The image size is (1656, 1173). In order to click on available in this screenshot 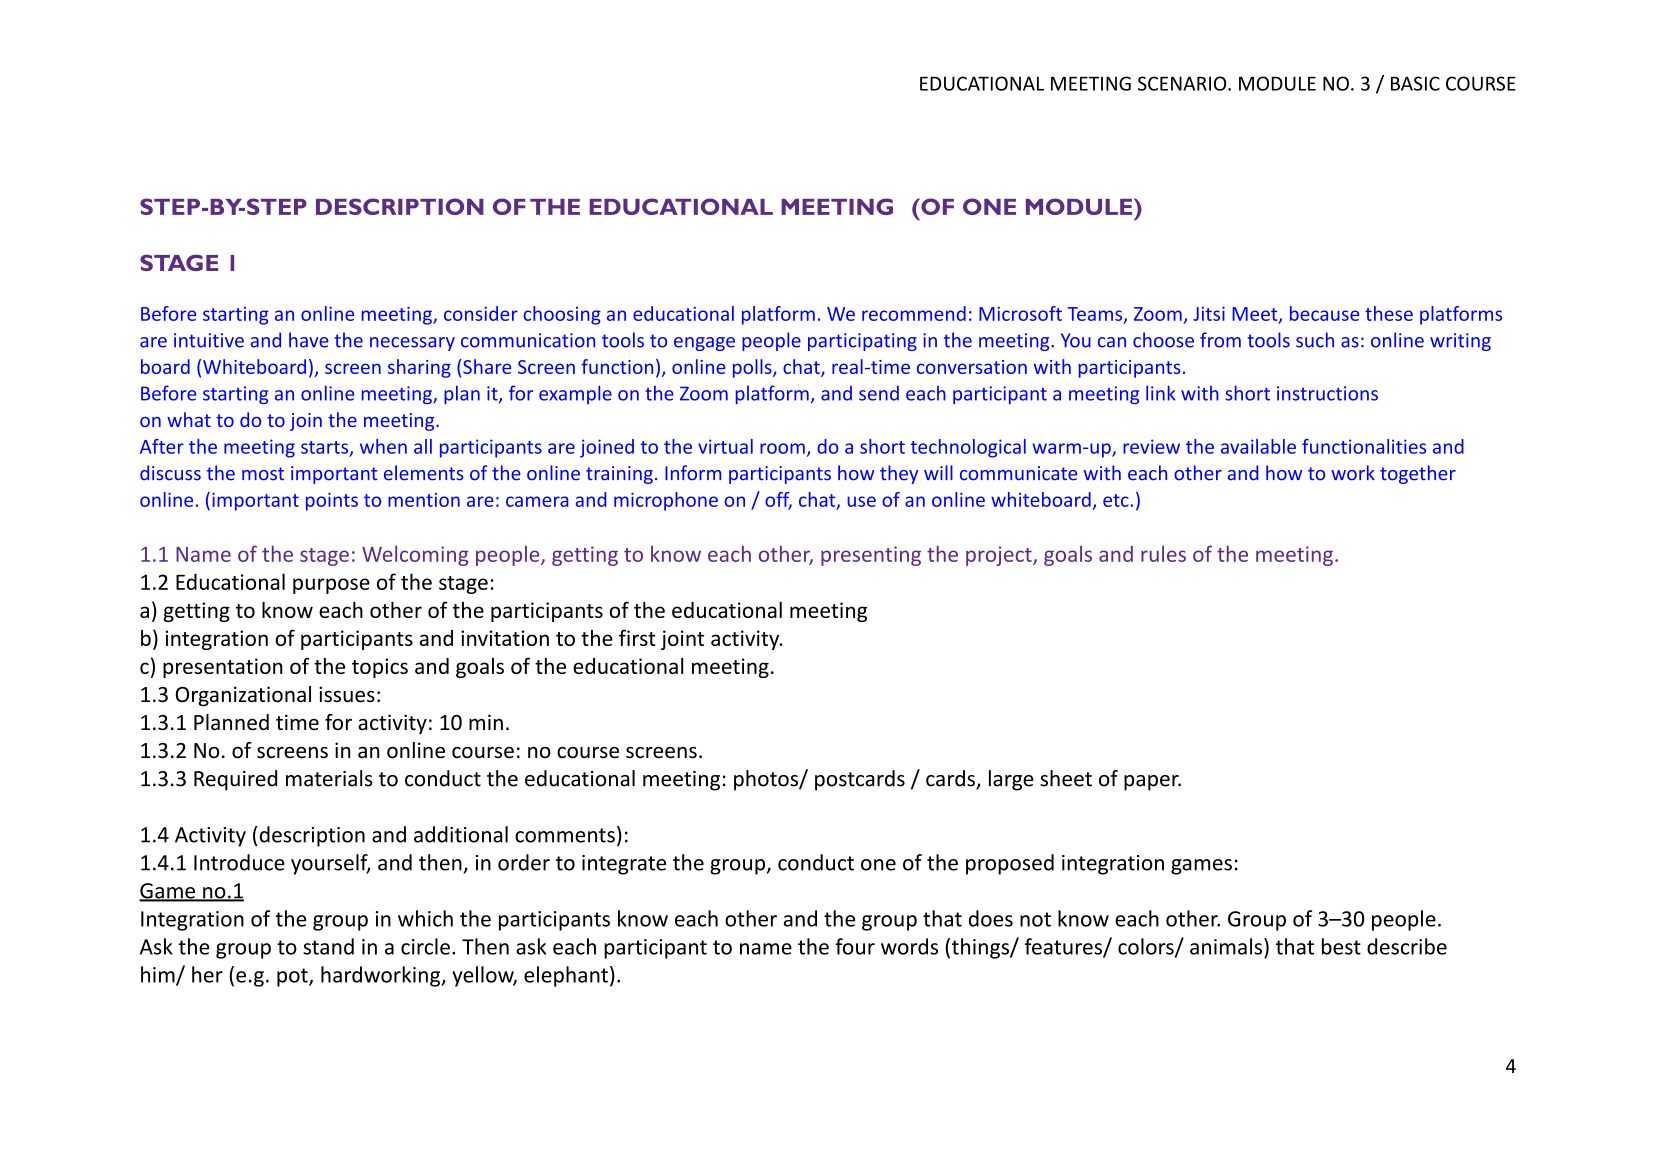, I will do `click(1258, 446)`.
